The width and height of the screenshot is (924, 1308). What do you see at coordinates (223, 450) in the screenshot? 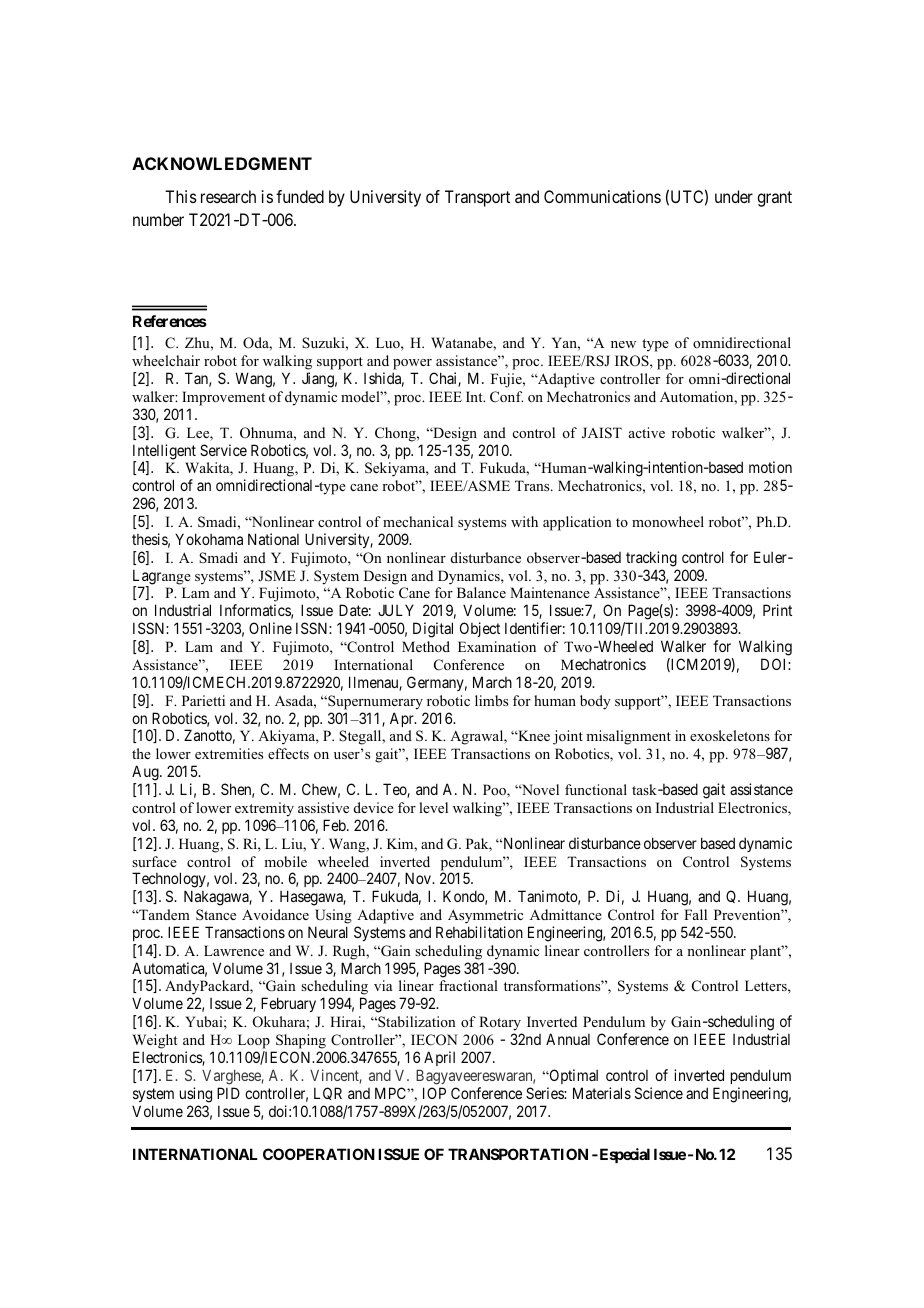
I see `Service` at bounding box center [223, 450].
